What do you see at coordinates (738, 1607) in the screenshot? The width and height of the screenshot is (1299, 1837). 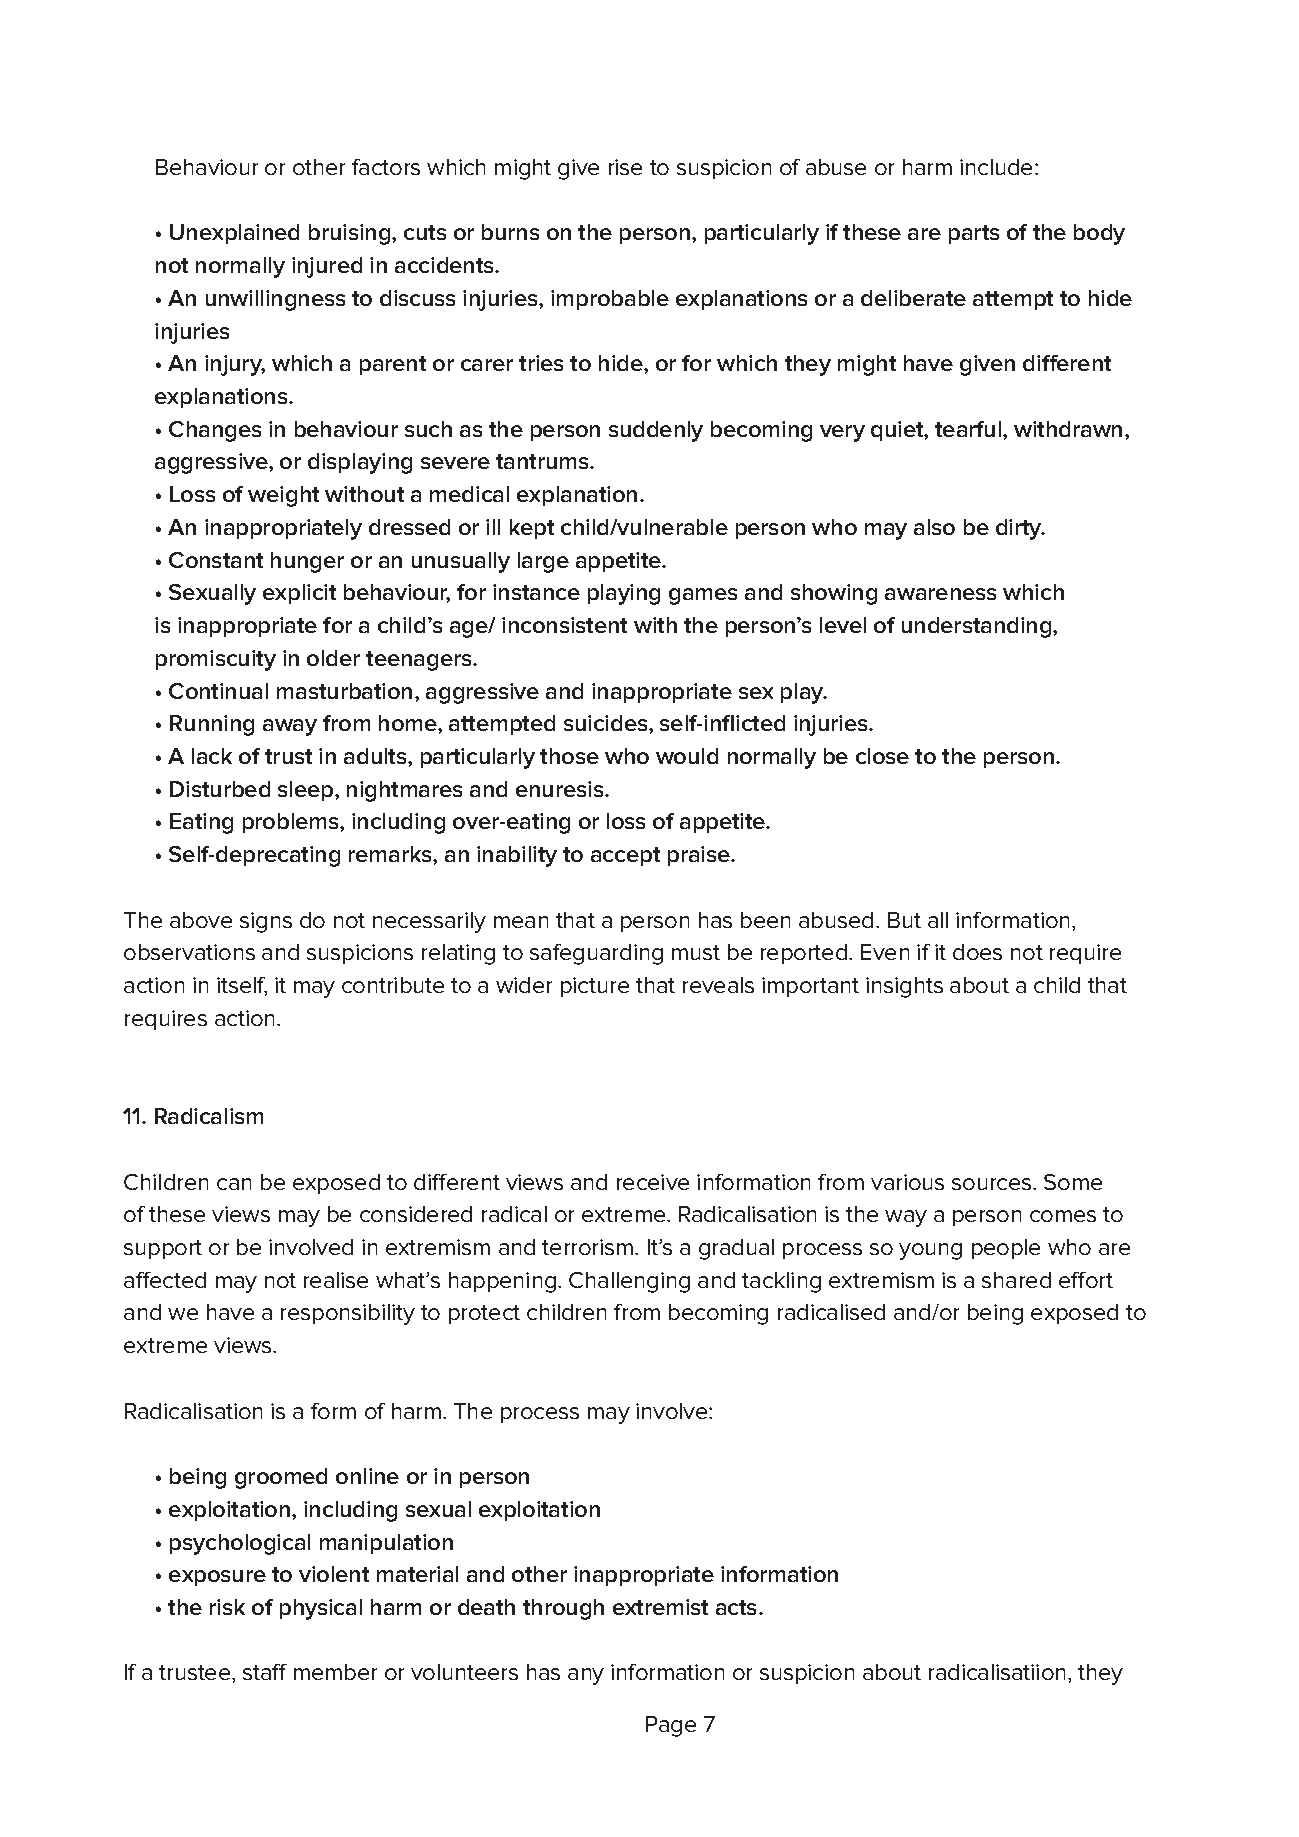 I see `acts` at bounding box center [738, 1607].
